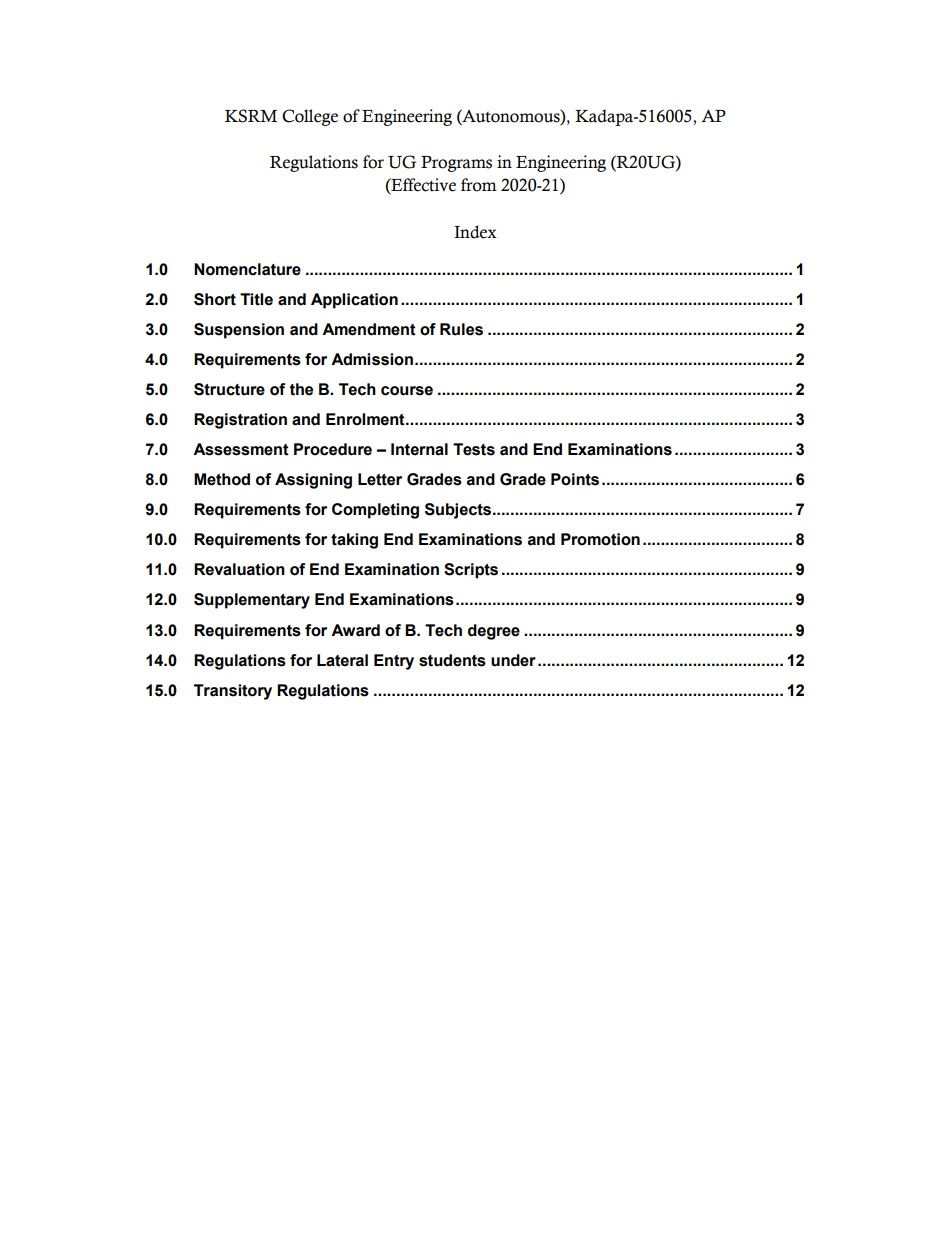 Image resolution: width=952 pixels, height=1233 pixels. I want to click on College, so click(310, 117).
